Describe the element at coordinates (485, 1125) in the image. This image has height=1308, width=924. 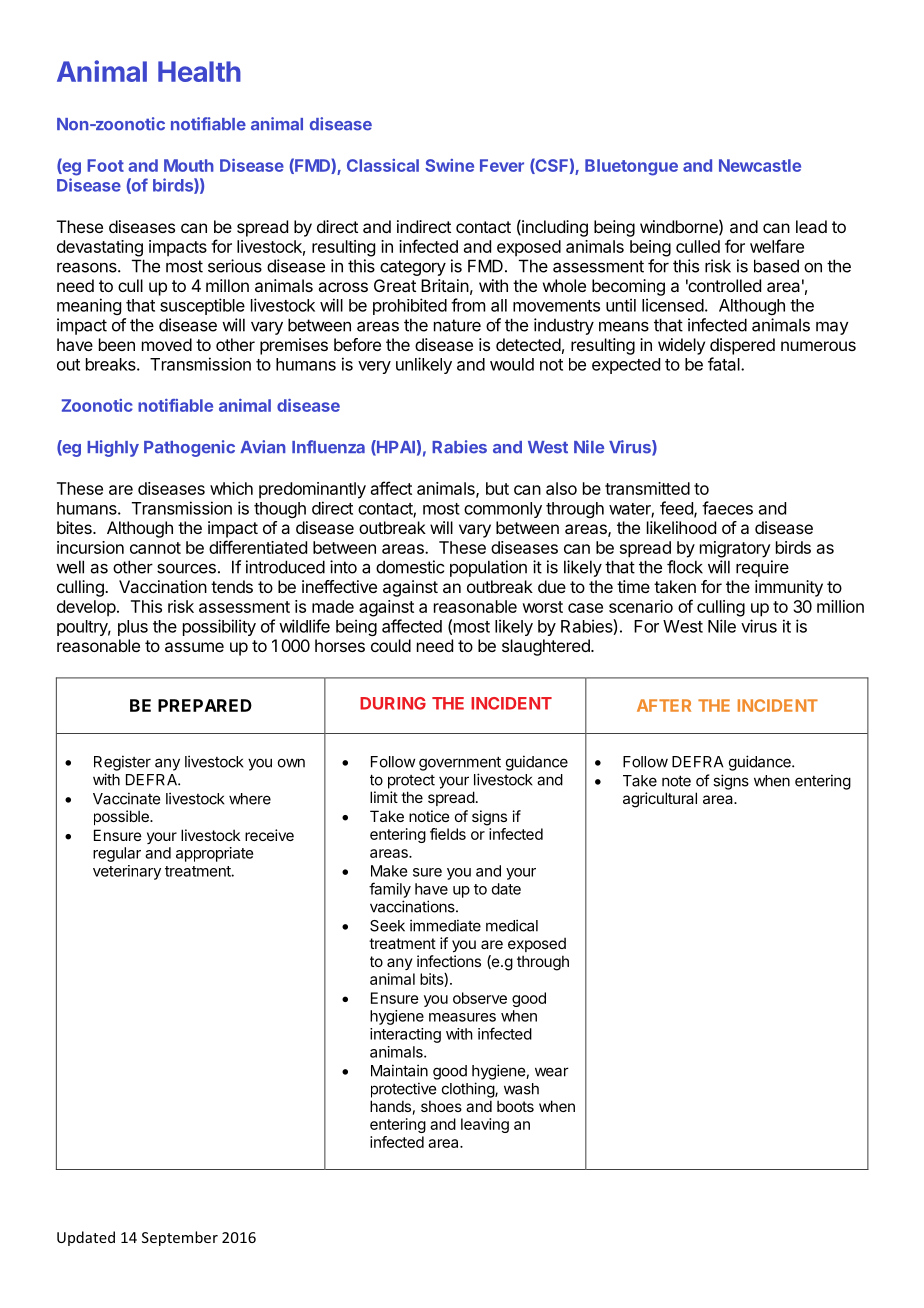
I see `leaving` at that location.
